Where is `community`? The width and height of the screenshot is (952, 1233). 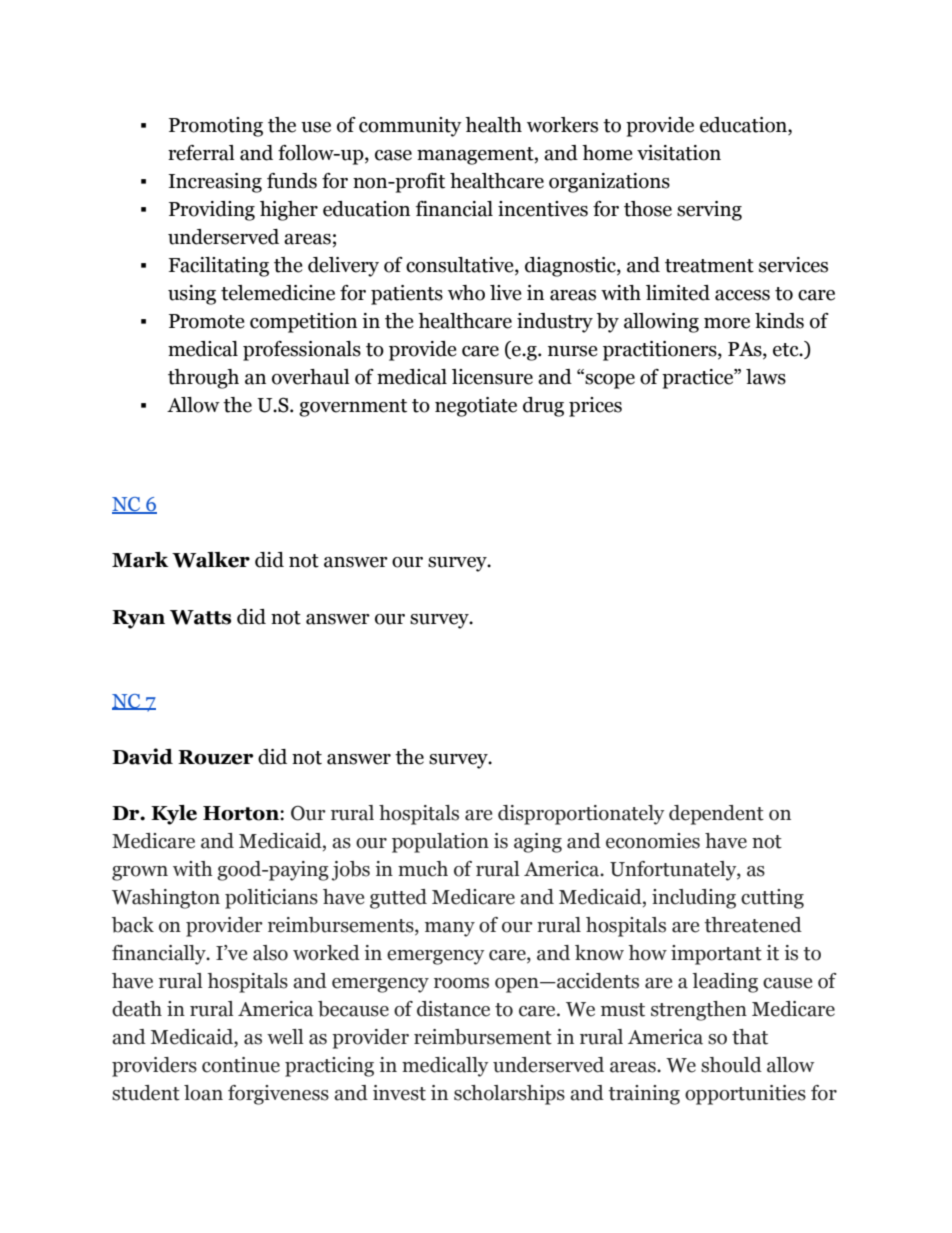
community is located at coordinates (410, 127).
